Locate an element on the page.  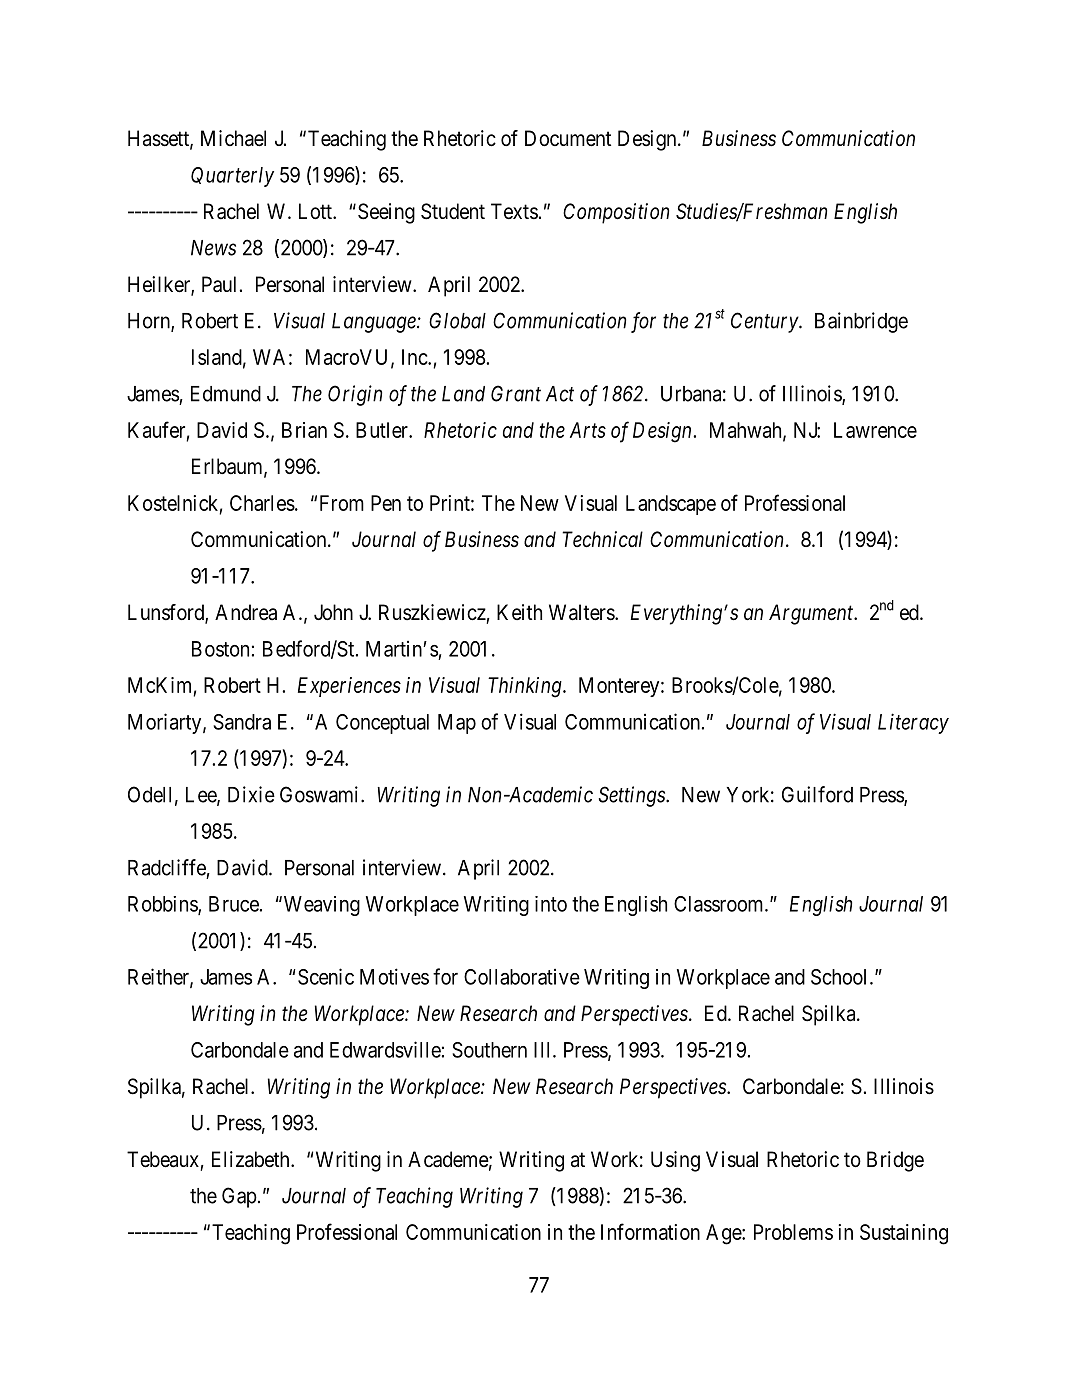
Quarterly is located at coordinates (232, 177).
